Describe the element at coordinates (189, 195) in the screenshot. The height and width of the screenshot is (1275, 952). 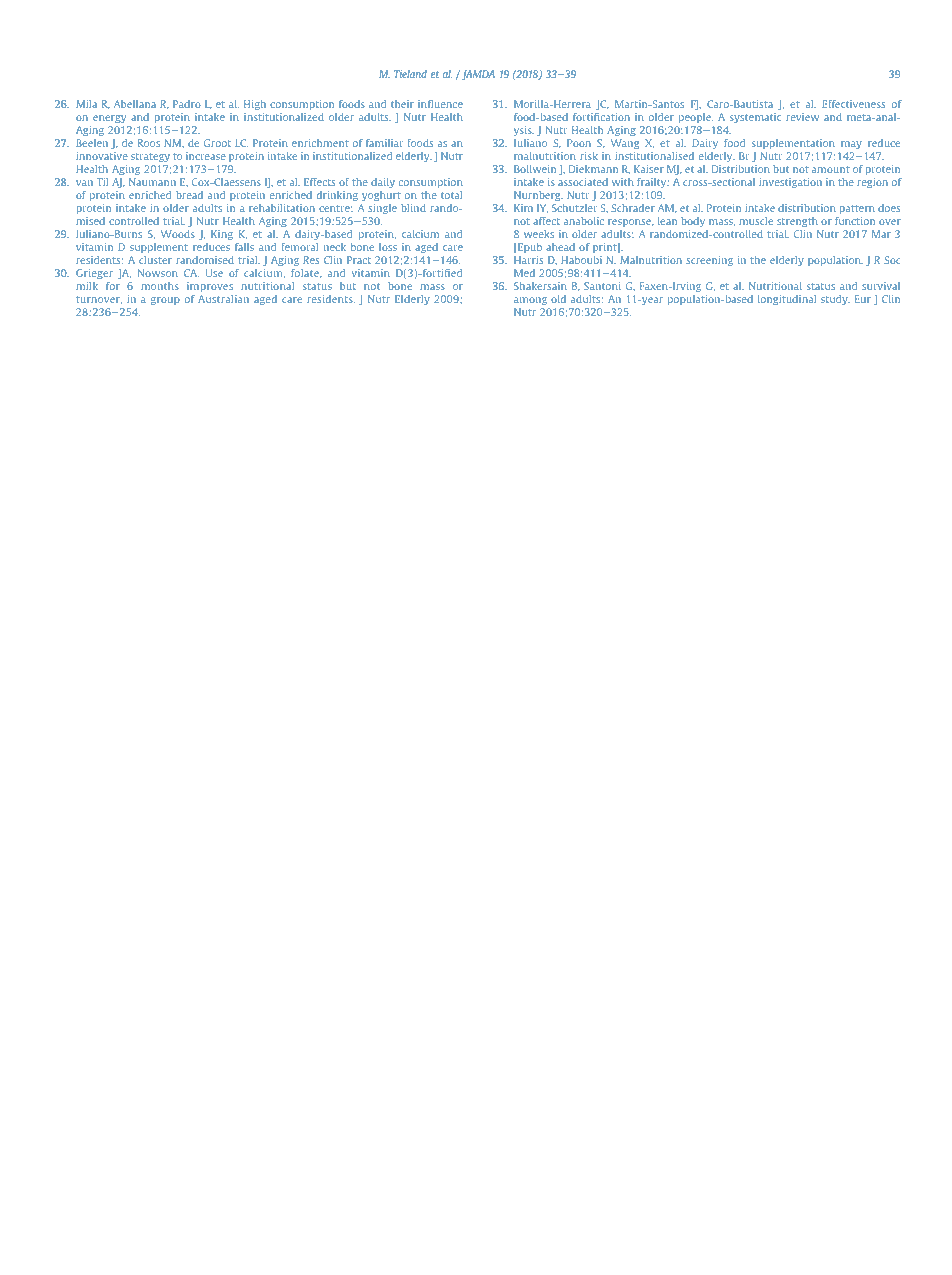
I see `bread` at that location.
